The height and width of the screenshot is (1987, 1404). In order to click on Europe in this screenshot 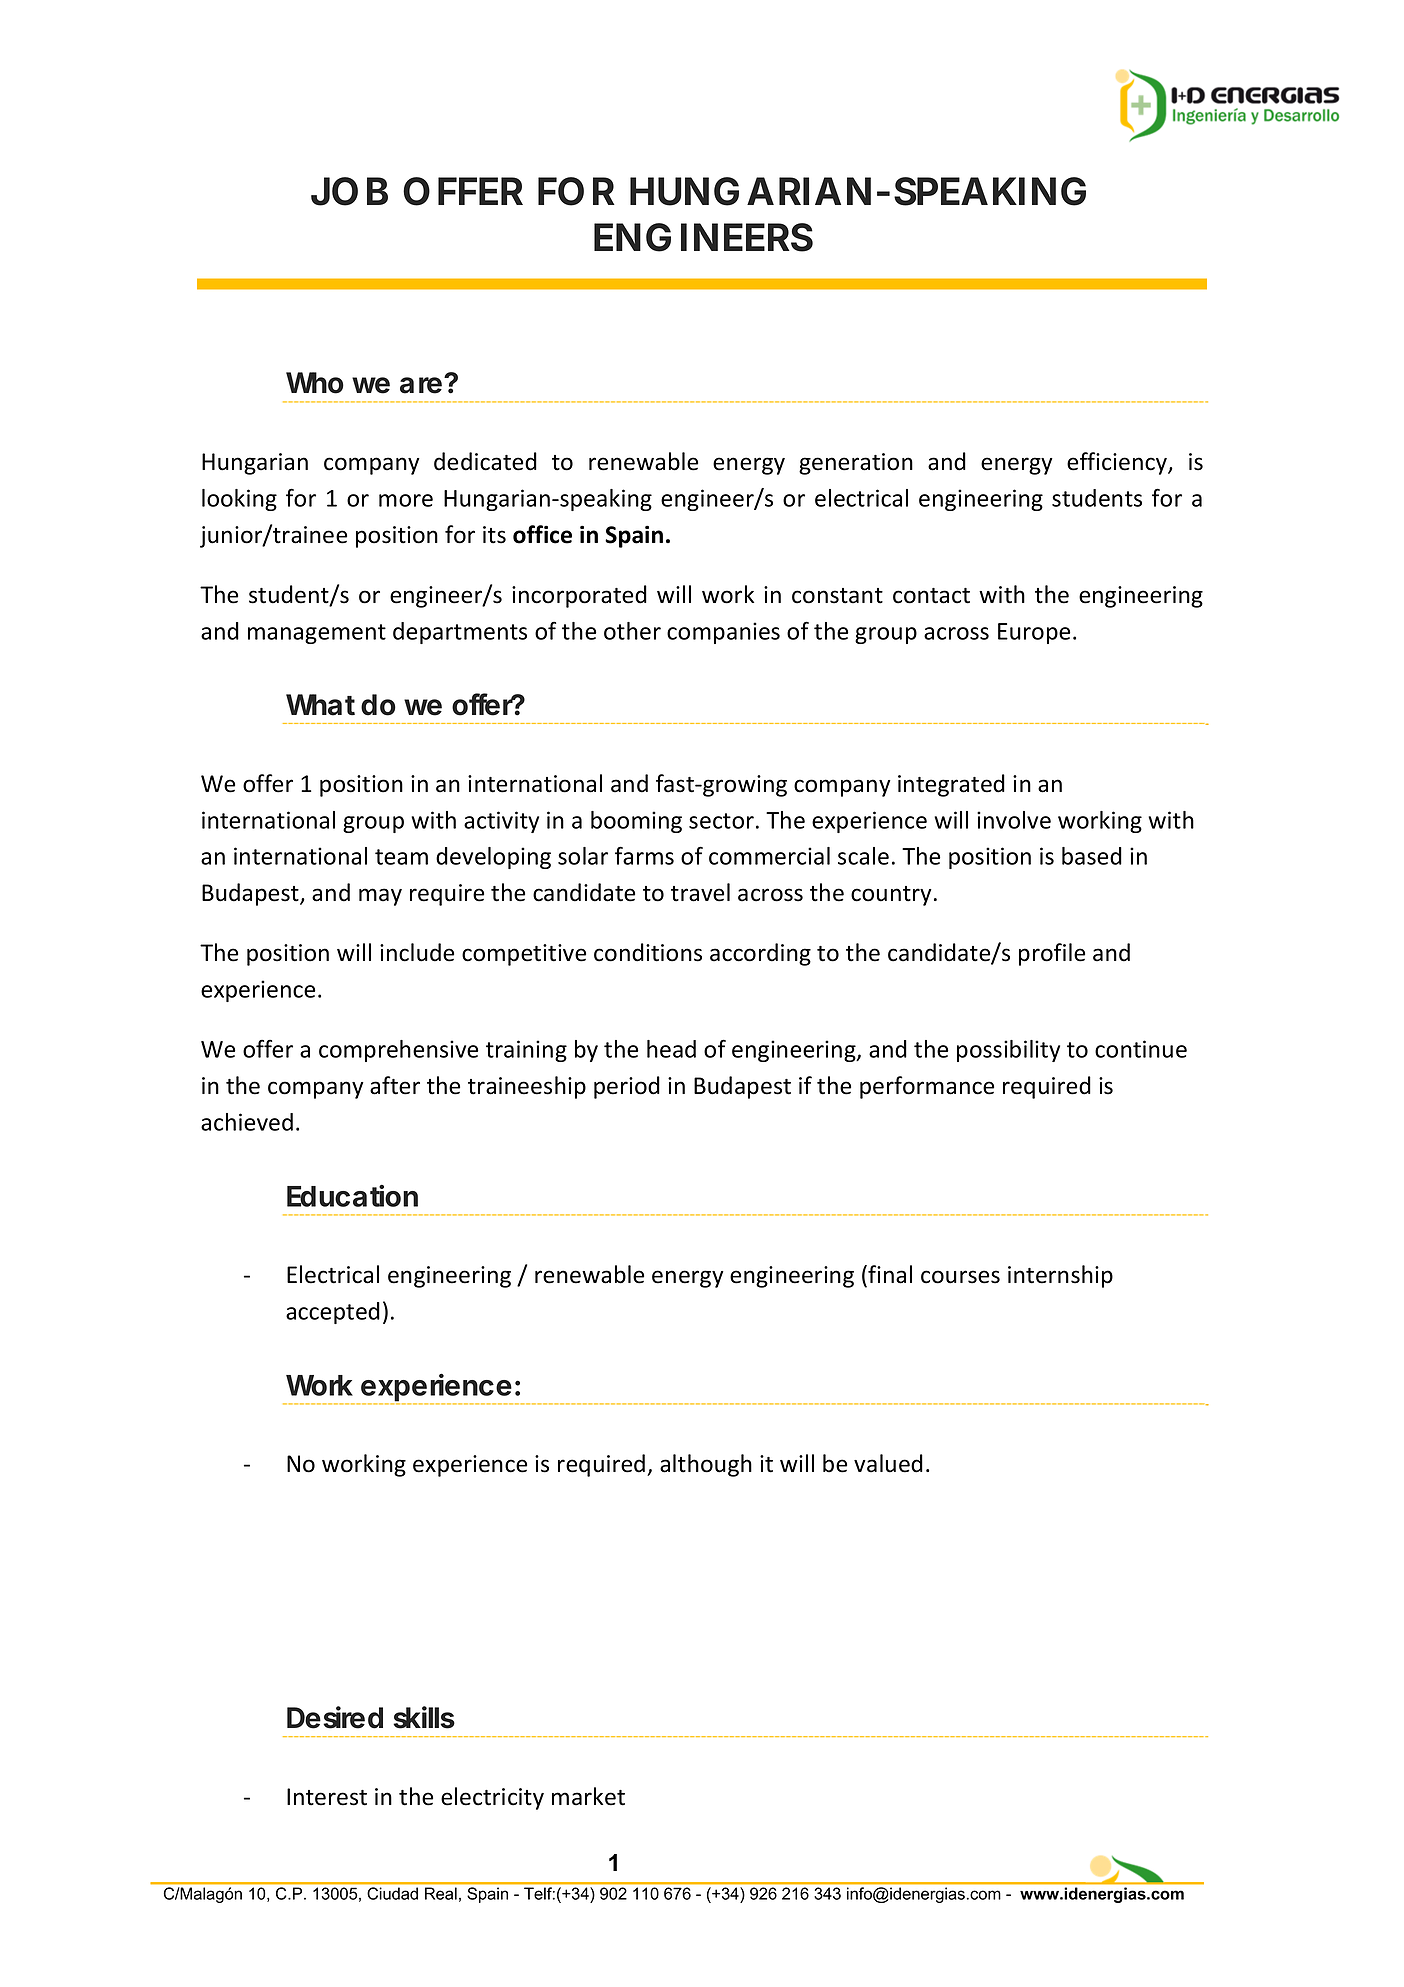, I will do `click(1034, 633)`.
